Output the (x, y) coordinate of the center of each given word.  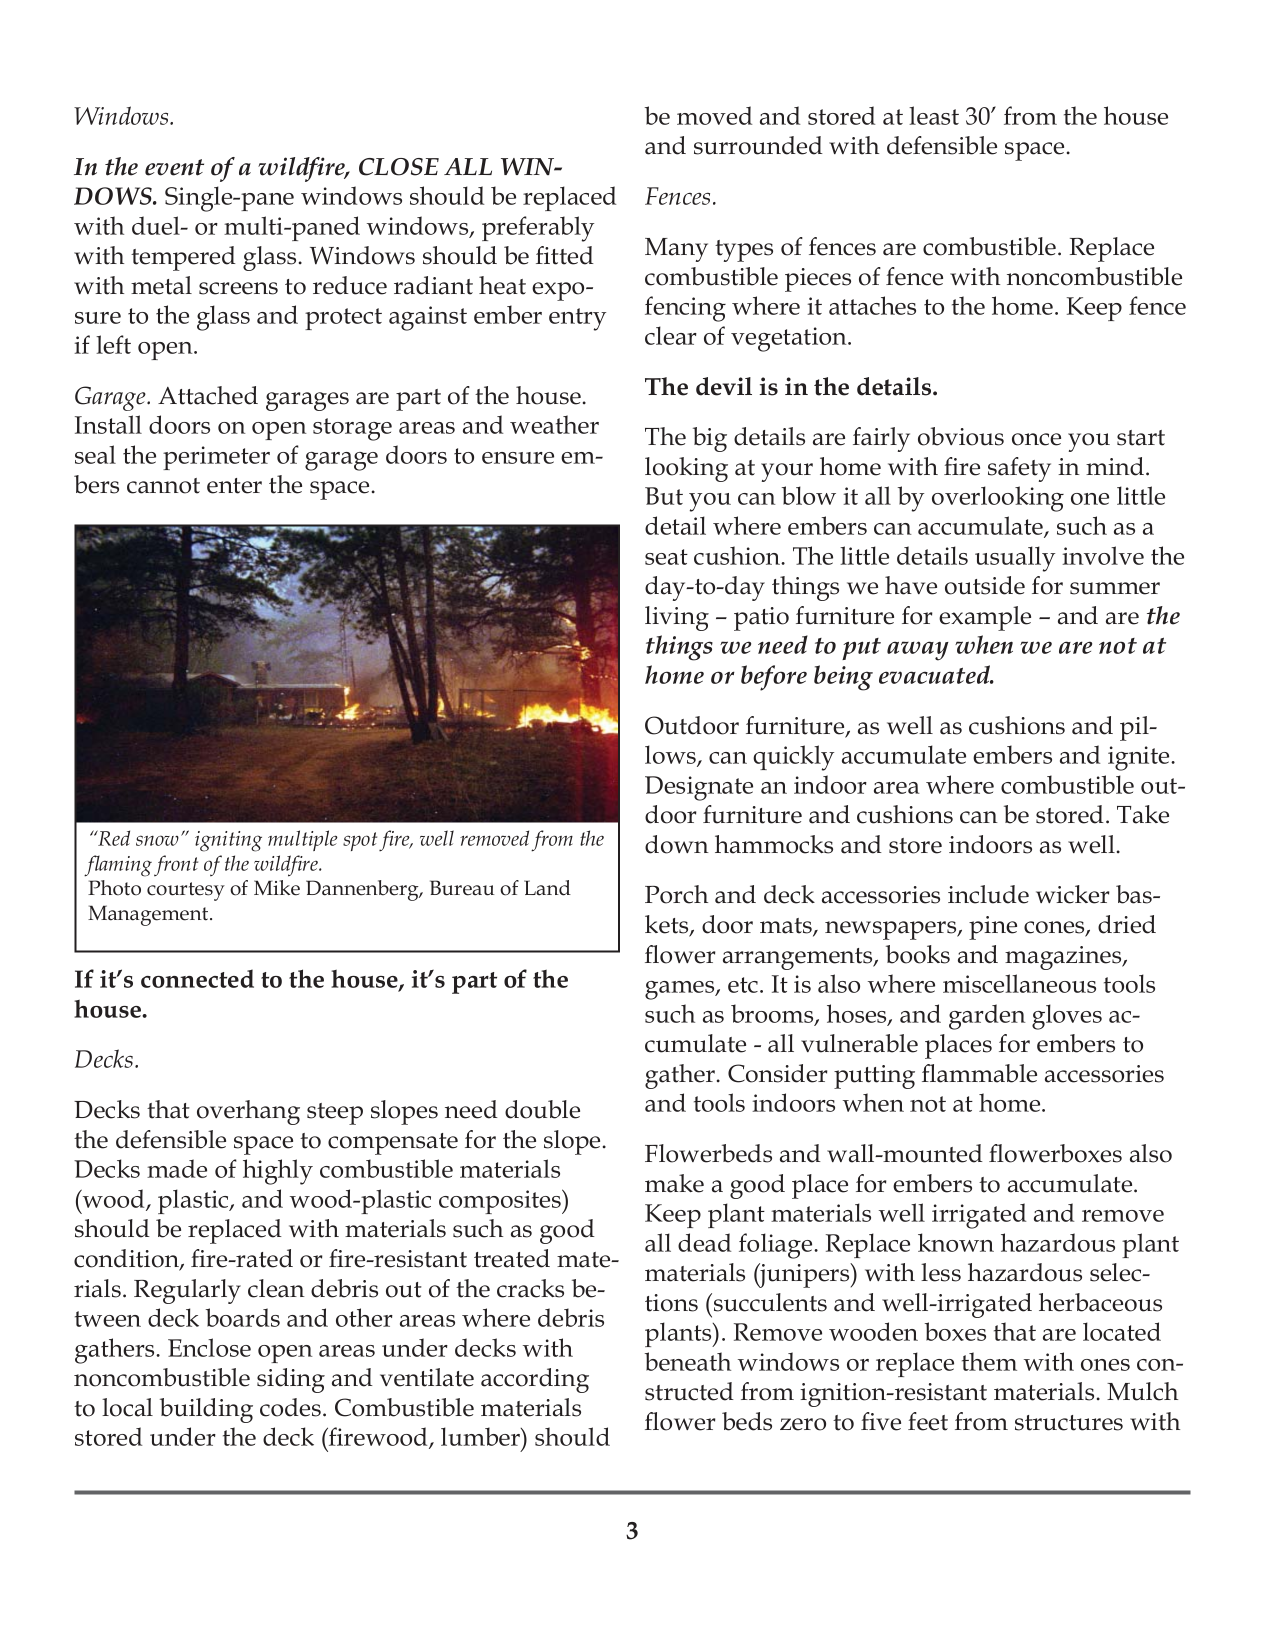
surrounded (758, 145)
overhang (248, 1112)
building (206, 1410)
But (664, 496)
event (174, 167)
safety (1019, 469)
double (542, 1109)
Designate (699, 788)
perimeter (216, 458)
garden (987, 1017)
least (934, 115)
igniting (228, 841)
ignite (1140, 758)
